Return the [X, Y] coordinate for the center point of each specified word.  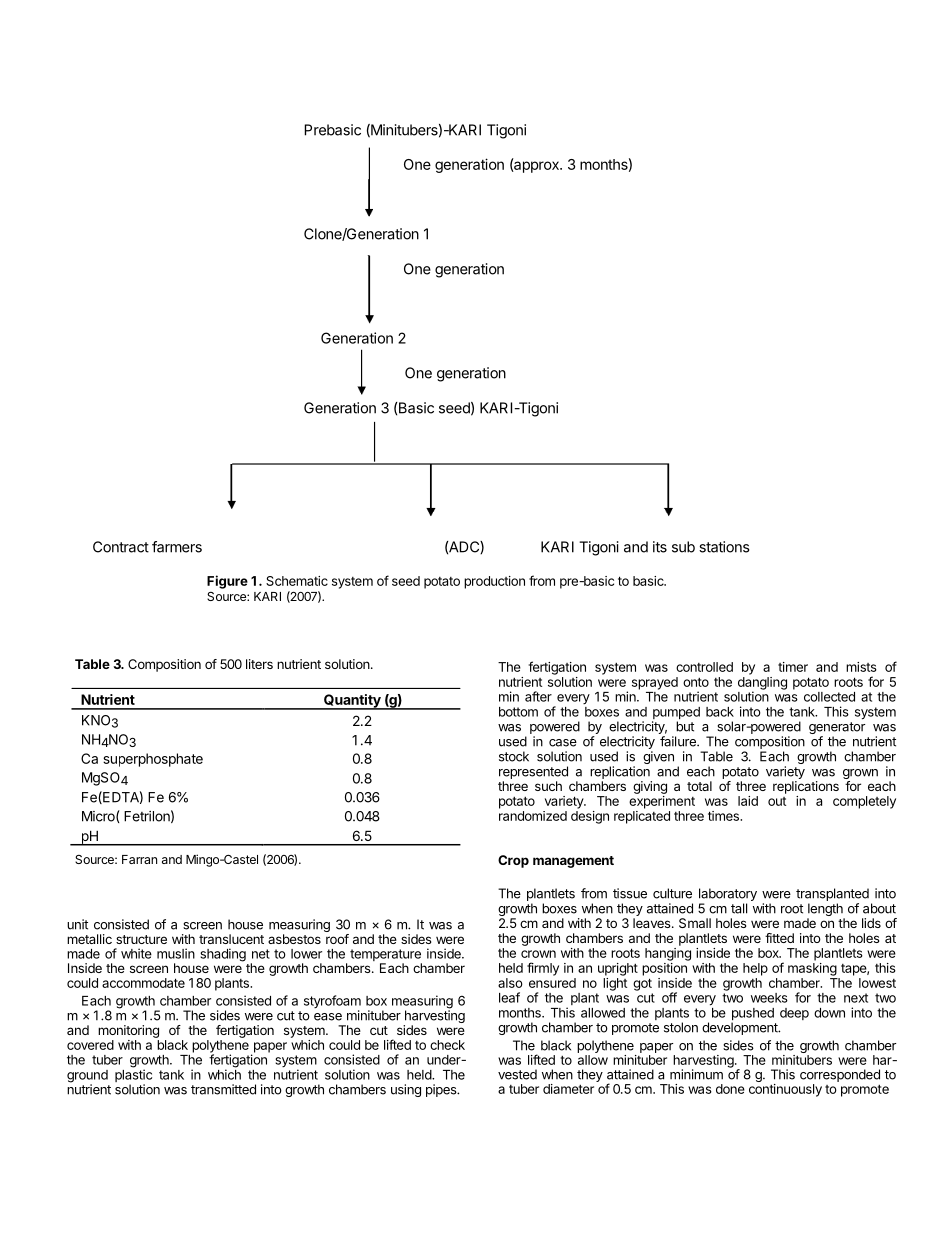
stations [724, 547]
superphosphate [153, 760]
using [406, 1090]
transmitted [223, 1089]
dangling [762, 684]
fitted [779, 938]
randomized [533, 816]
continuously [785, 1090]
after [538, 696]
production [494, 582]
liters [259, 664]
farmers [177, 547]
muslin [176, 953]
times [724, 816]
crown [538, 954]
